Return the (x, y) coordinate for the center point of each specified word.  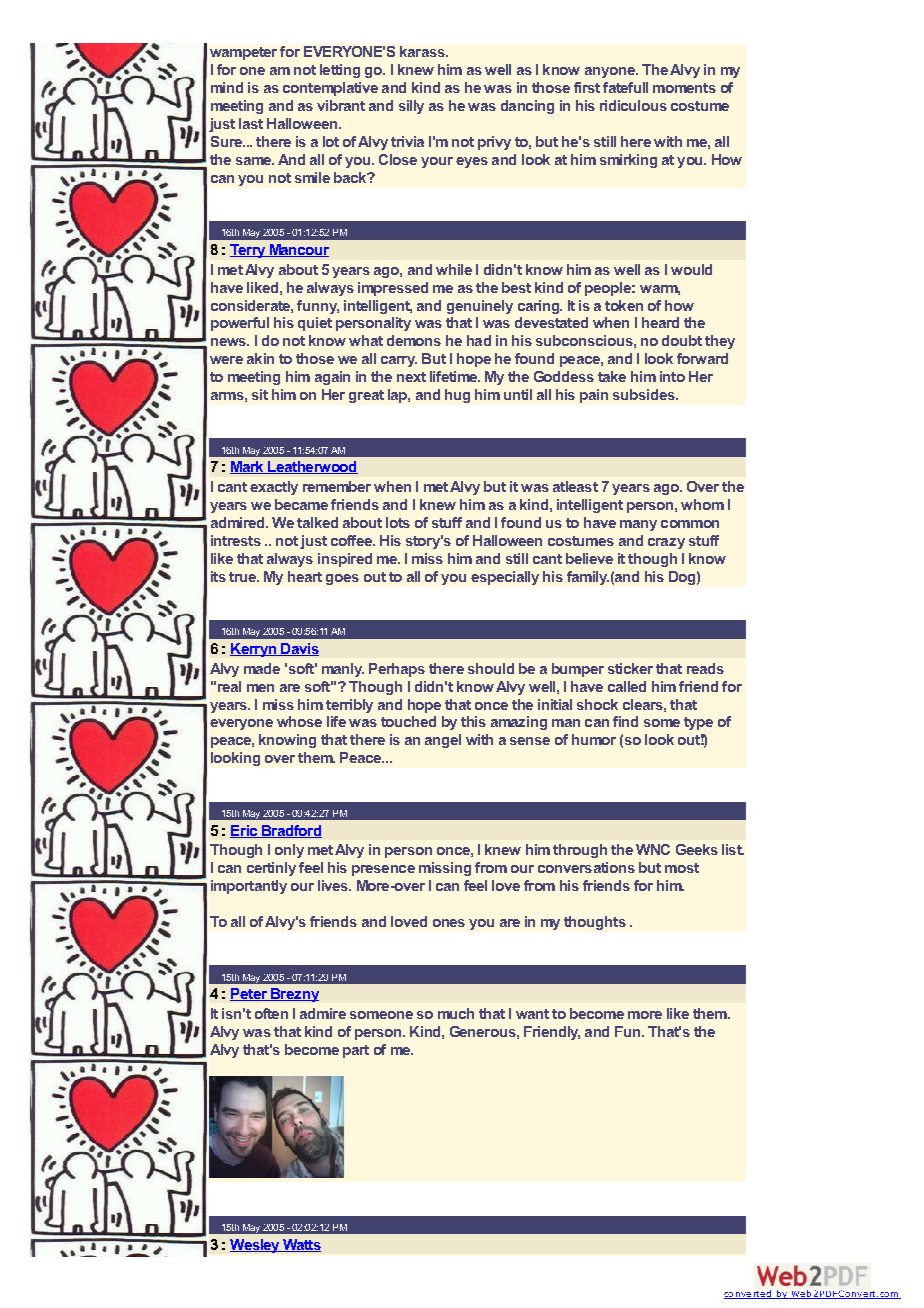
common (690, 524)
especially (505, 578)
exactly (274, 488)
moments (684, 88)
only (289, 851)
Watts (301, 1245)
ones (449, 923)
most (682, 868)
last (251, 123)
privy (494, 143)
